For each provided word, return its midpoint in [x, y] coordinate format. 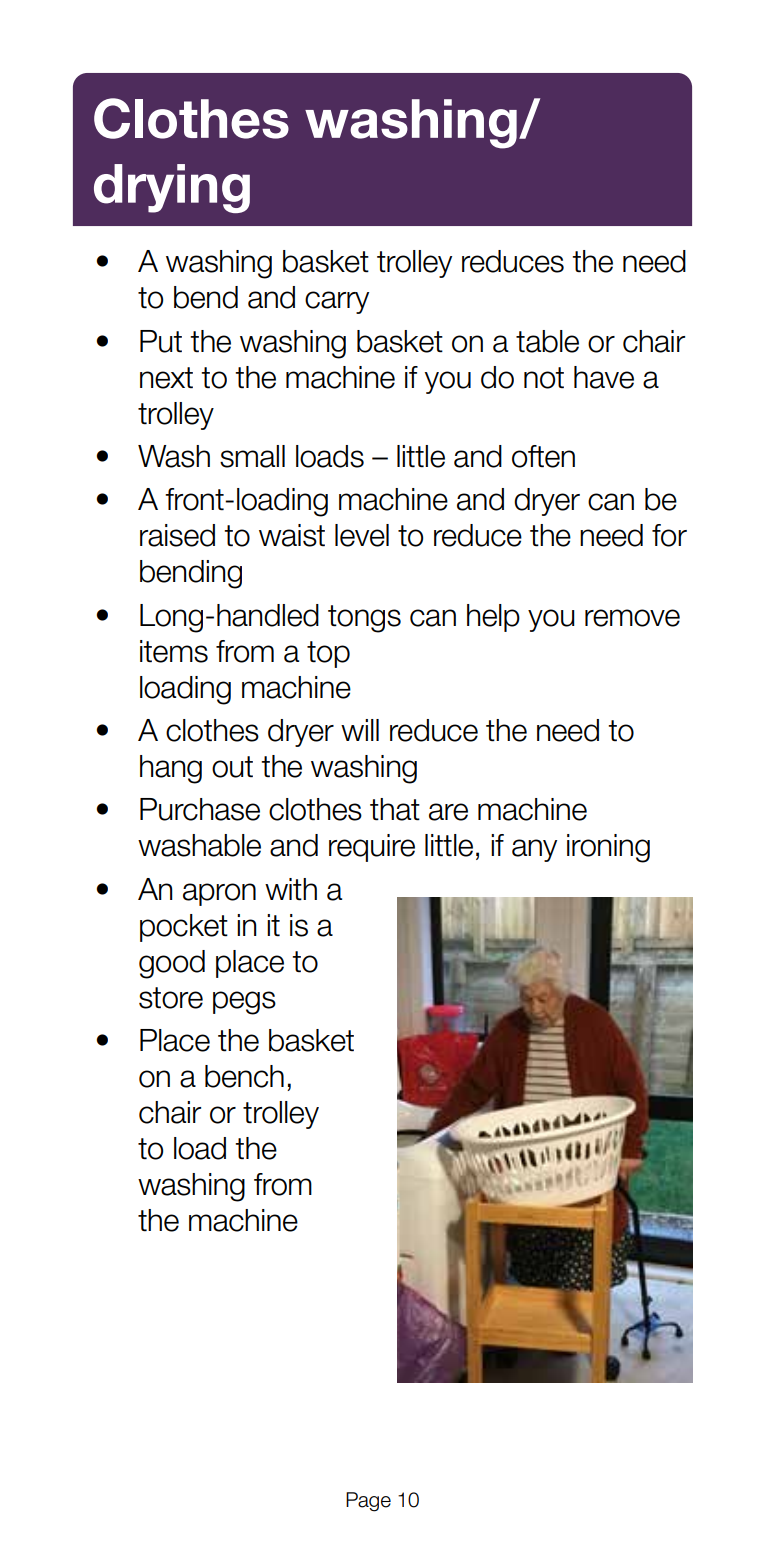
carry [337, 302]
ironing [608, 848]
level [362, 535]
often [543, 456]
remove [632, 618]
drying [172, 188]
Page [368, 1502]
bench [244, 1076]
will [360, 730]
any [534, 850]
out [232, 767]
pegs [244, 1003]
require [372, 848]
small [252, 456]
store [171, 998]
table [547, 341]
